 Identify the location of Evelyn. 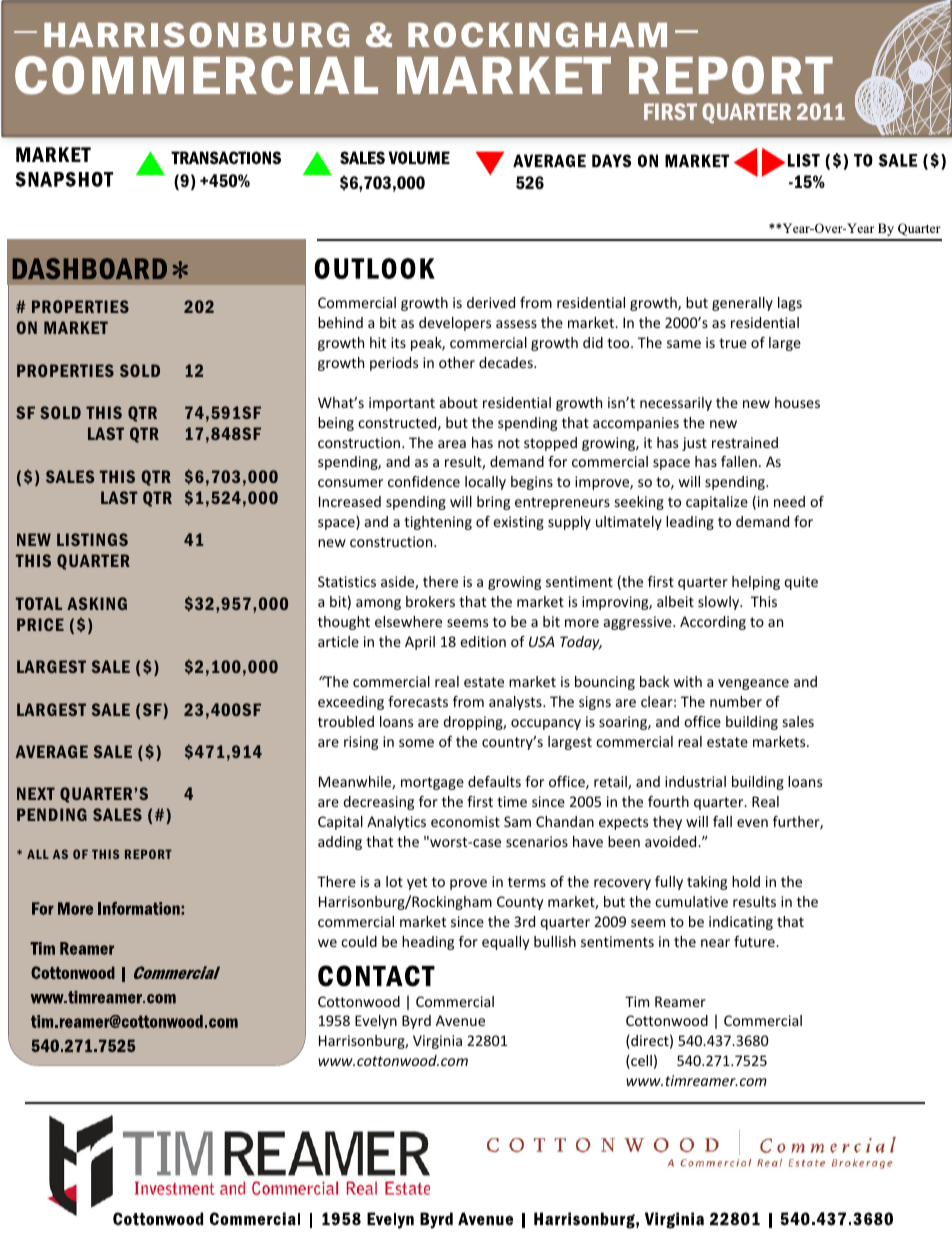
(376, 1022).
